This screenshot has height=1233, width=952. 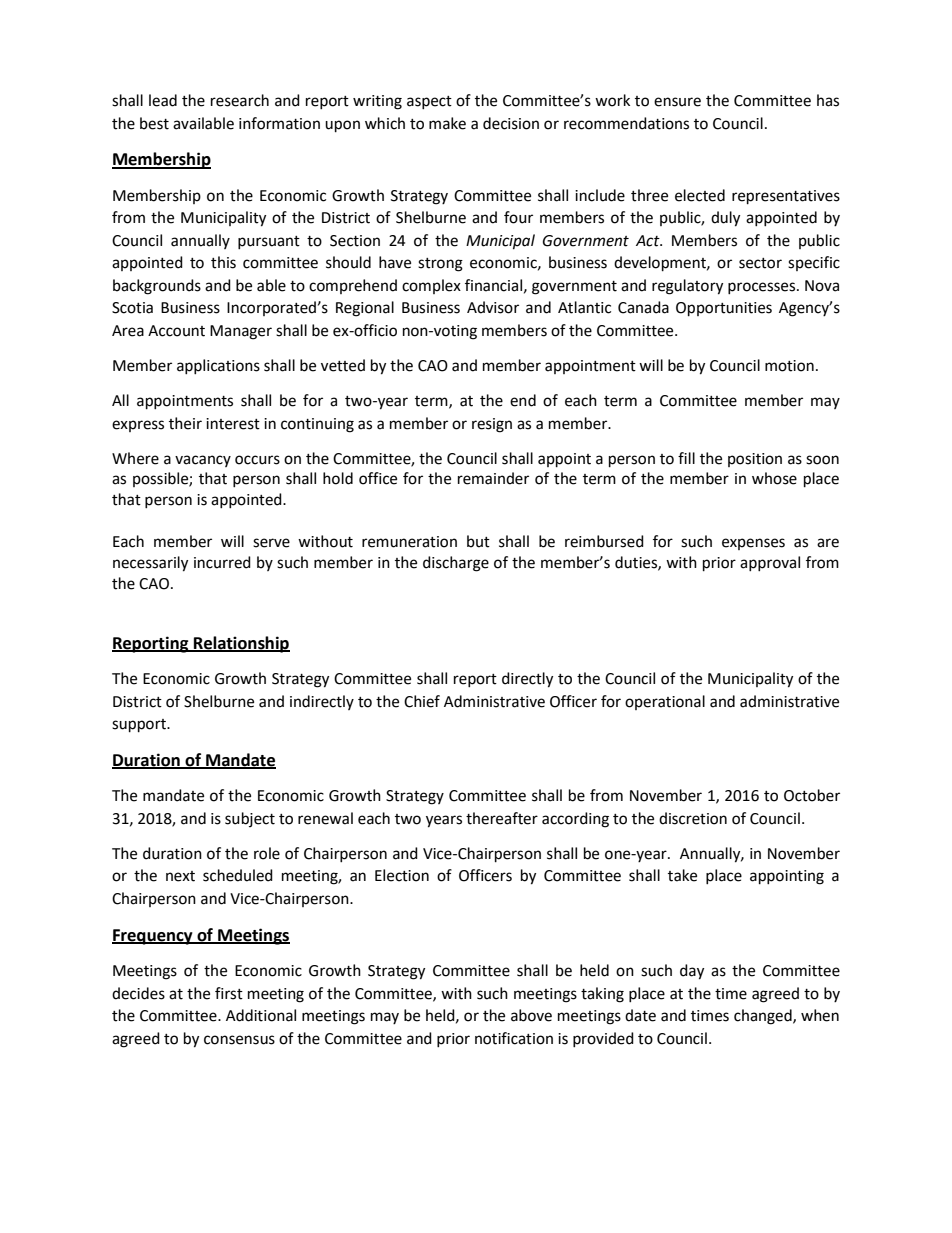 What do you see at coordinates (447, 123) in the screenshot?
I see `make` at bounding box center [447, 123].
